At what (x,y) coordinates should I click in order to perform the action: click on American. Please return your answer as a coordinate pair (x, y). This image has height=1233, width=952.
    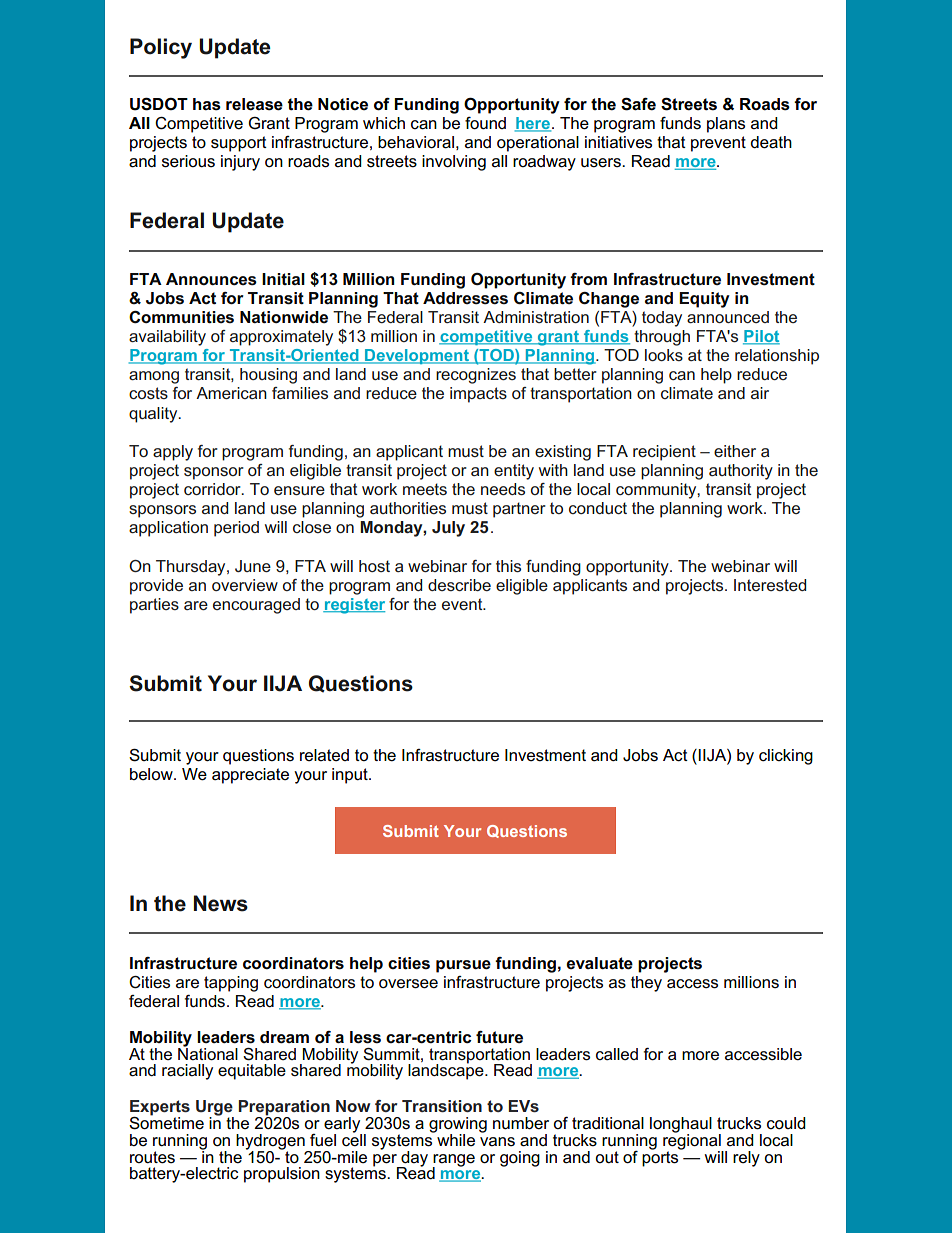
    Looking at the image, I should click on (231, 393).
